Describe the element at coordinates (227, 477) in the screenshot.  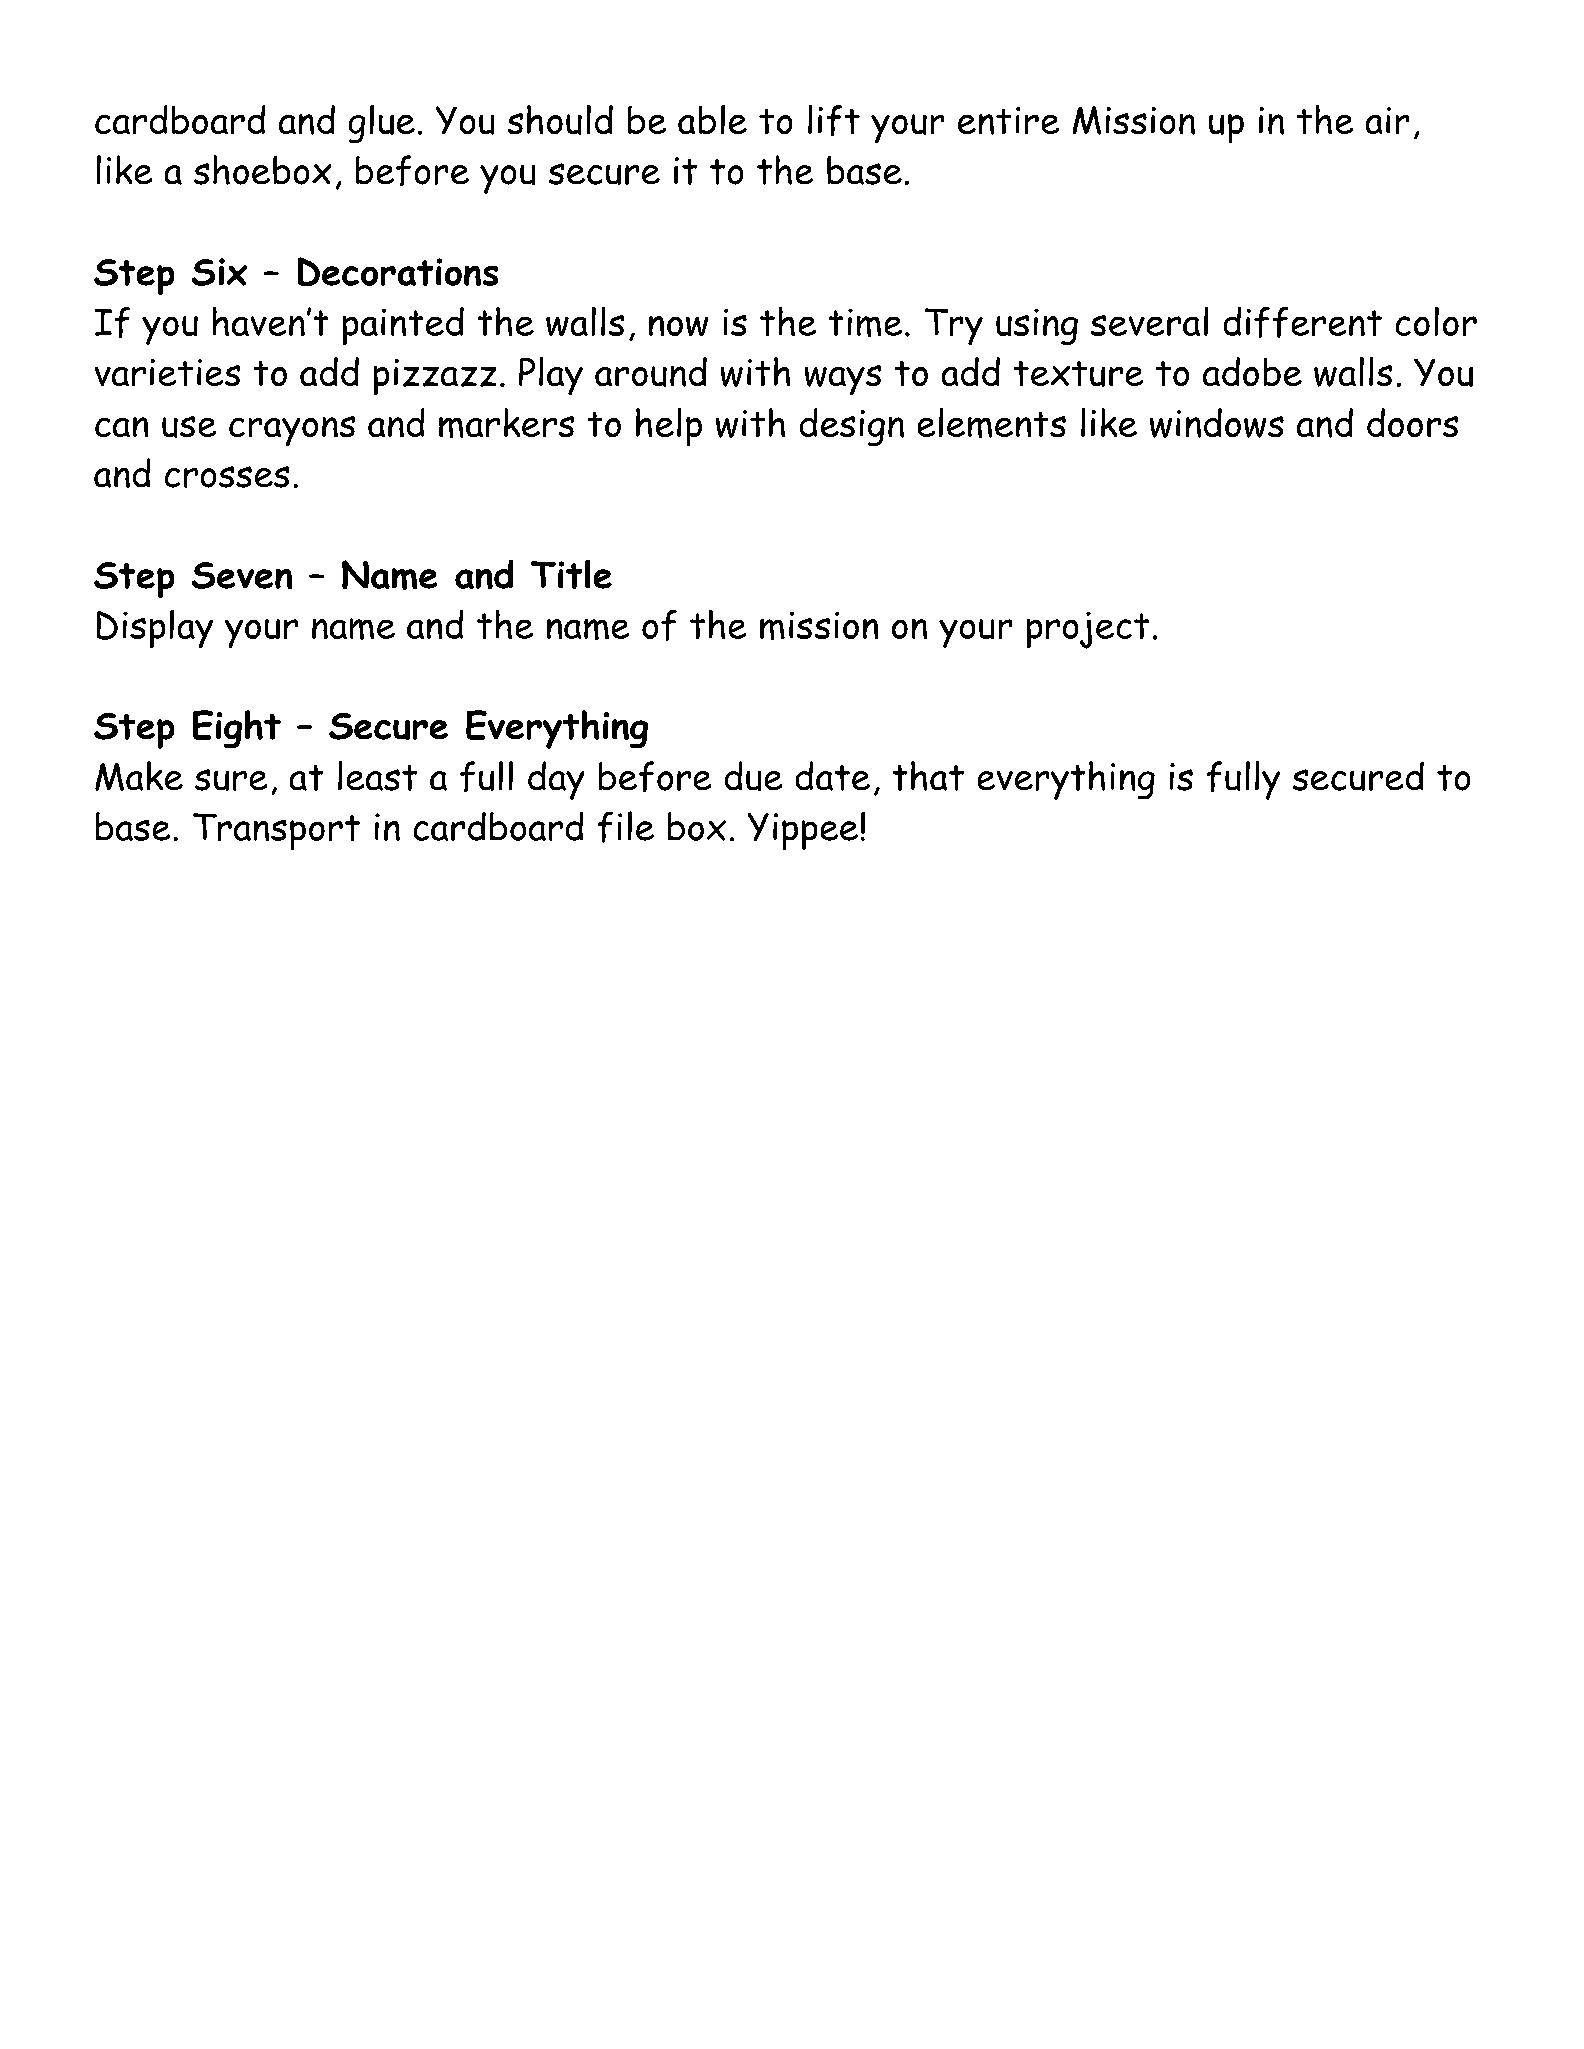
I see `crosses` at that location.
